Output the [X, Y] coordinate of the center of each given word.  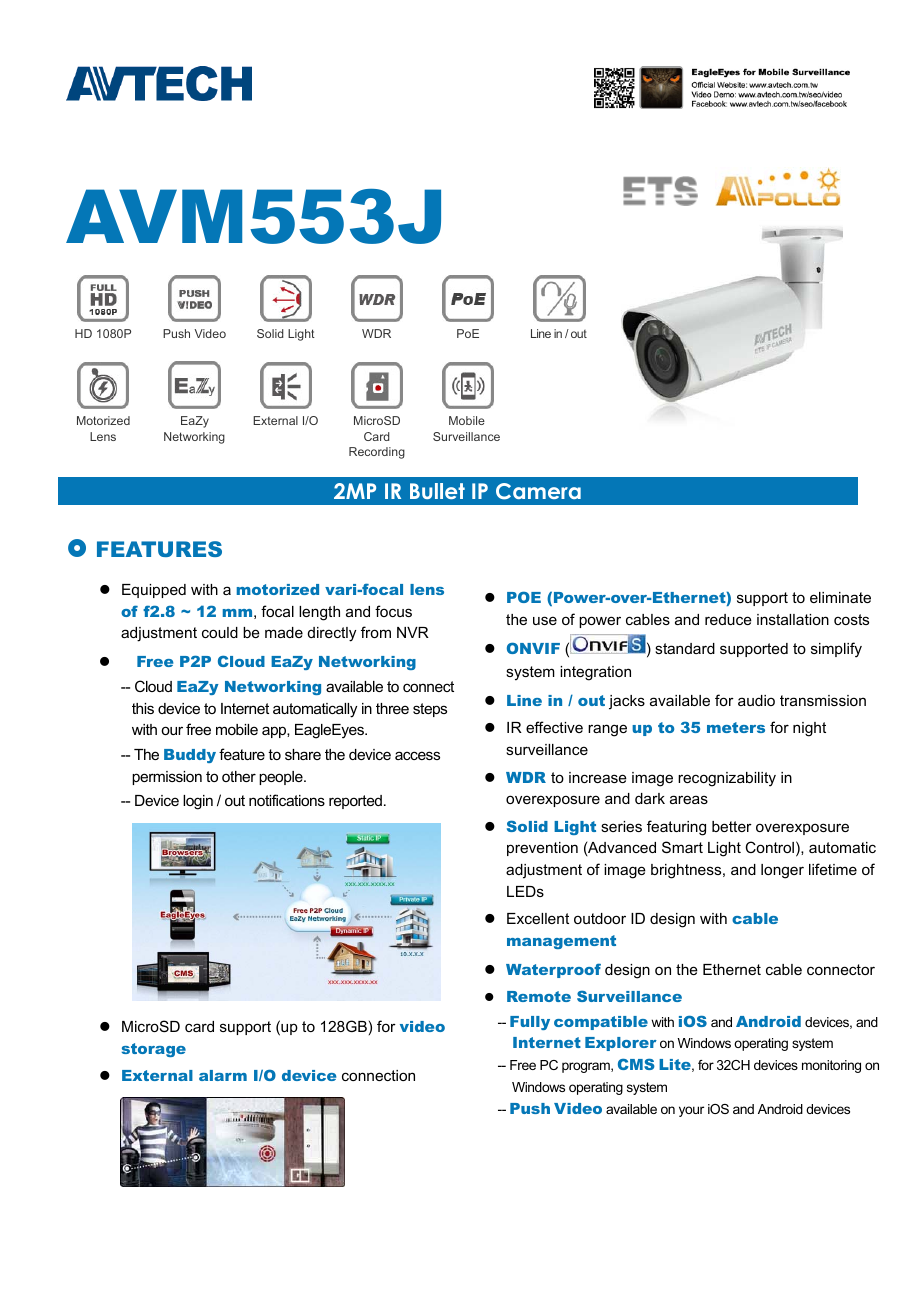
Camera [538, 491]
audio [756, 700]
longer [782, 871]
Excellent [538, 918]
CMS [636, 1064]
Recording [377, 453]
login [198, 802]
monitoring [831, 1066]
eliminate [840, 597]
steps [430, 710]
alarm [223, 1075]
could [220, 632]
